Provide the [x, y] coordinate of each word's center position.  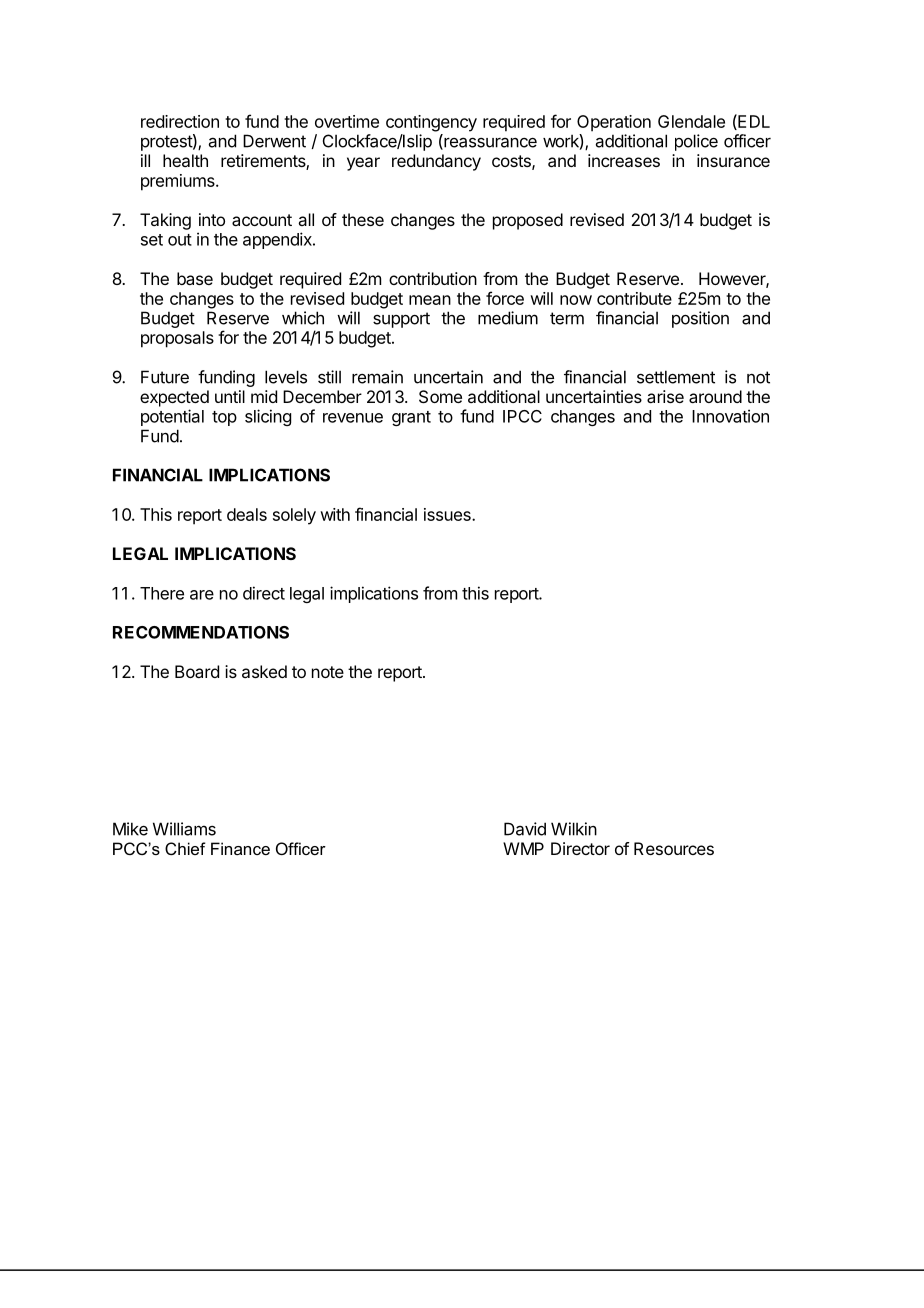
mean [430, 300]
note [328, 672]
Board [197, 671]
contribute [634, 298]
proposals [177, 339]
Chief [185, 848]
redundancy [436, 162]
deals [247, 514]
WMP [523, 848]
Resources [674, 848]
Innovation [730, 416]
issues [448, 514]
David [525, 829]
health [185, 160]
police [696, 142]
